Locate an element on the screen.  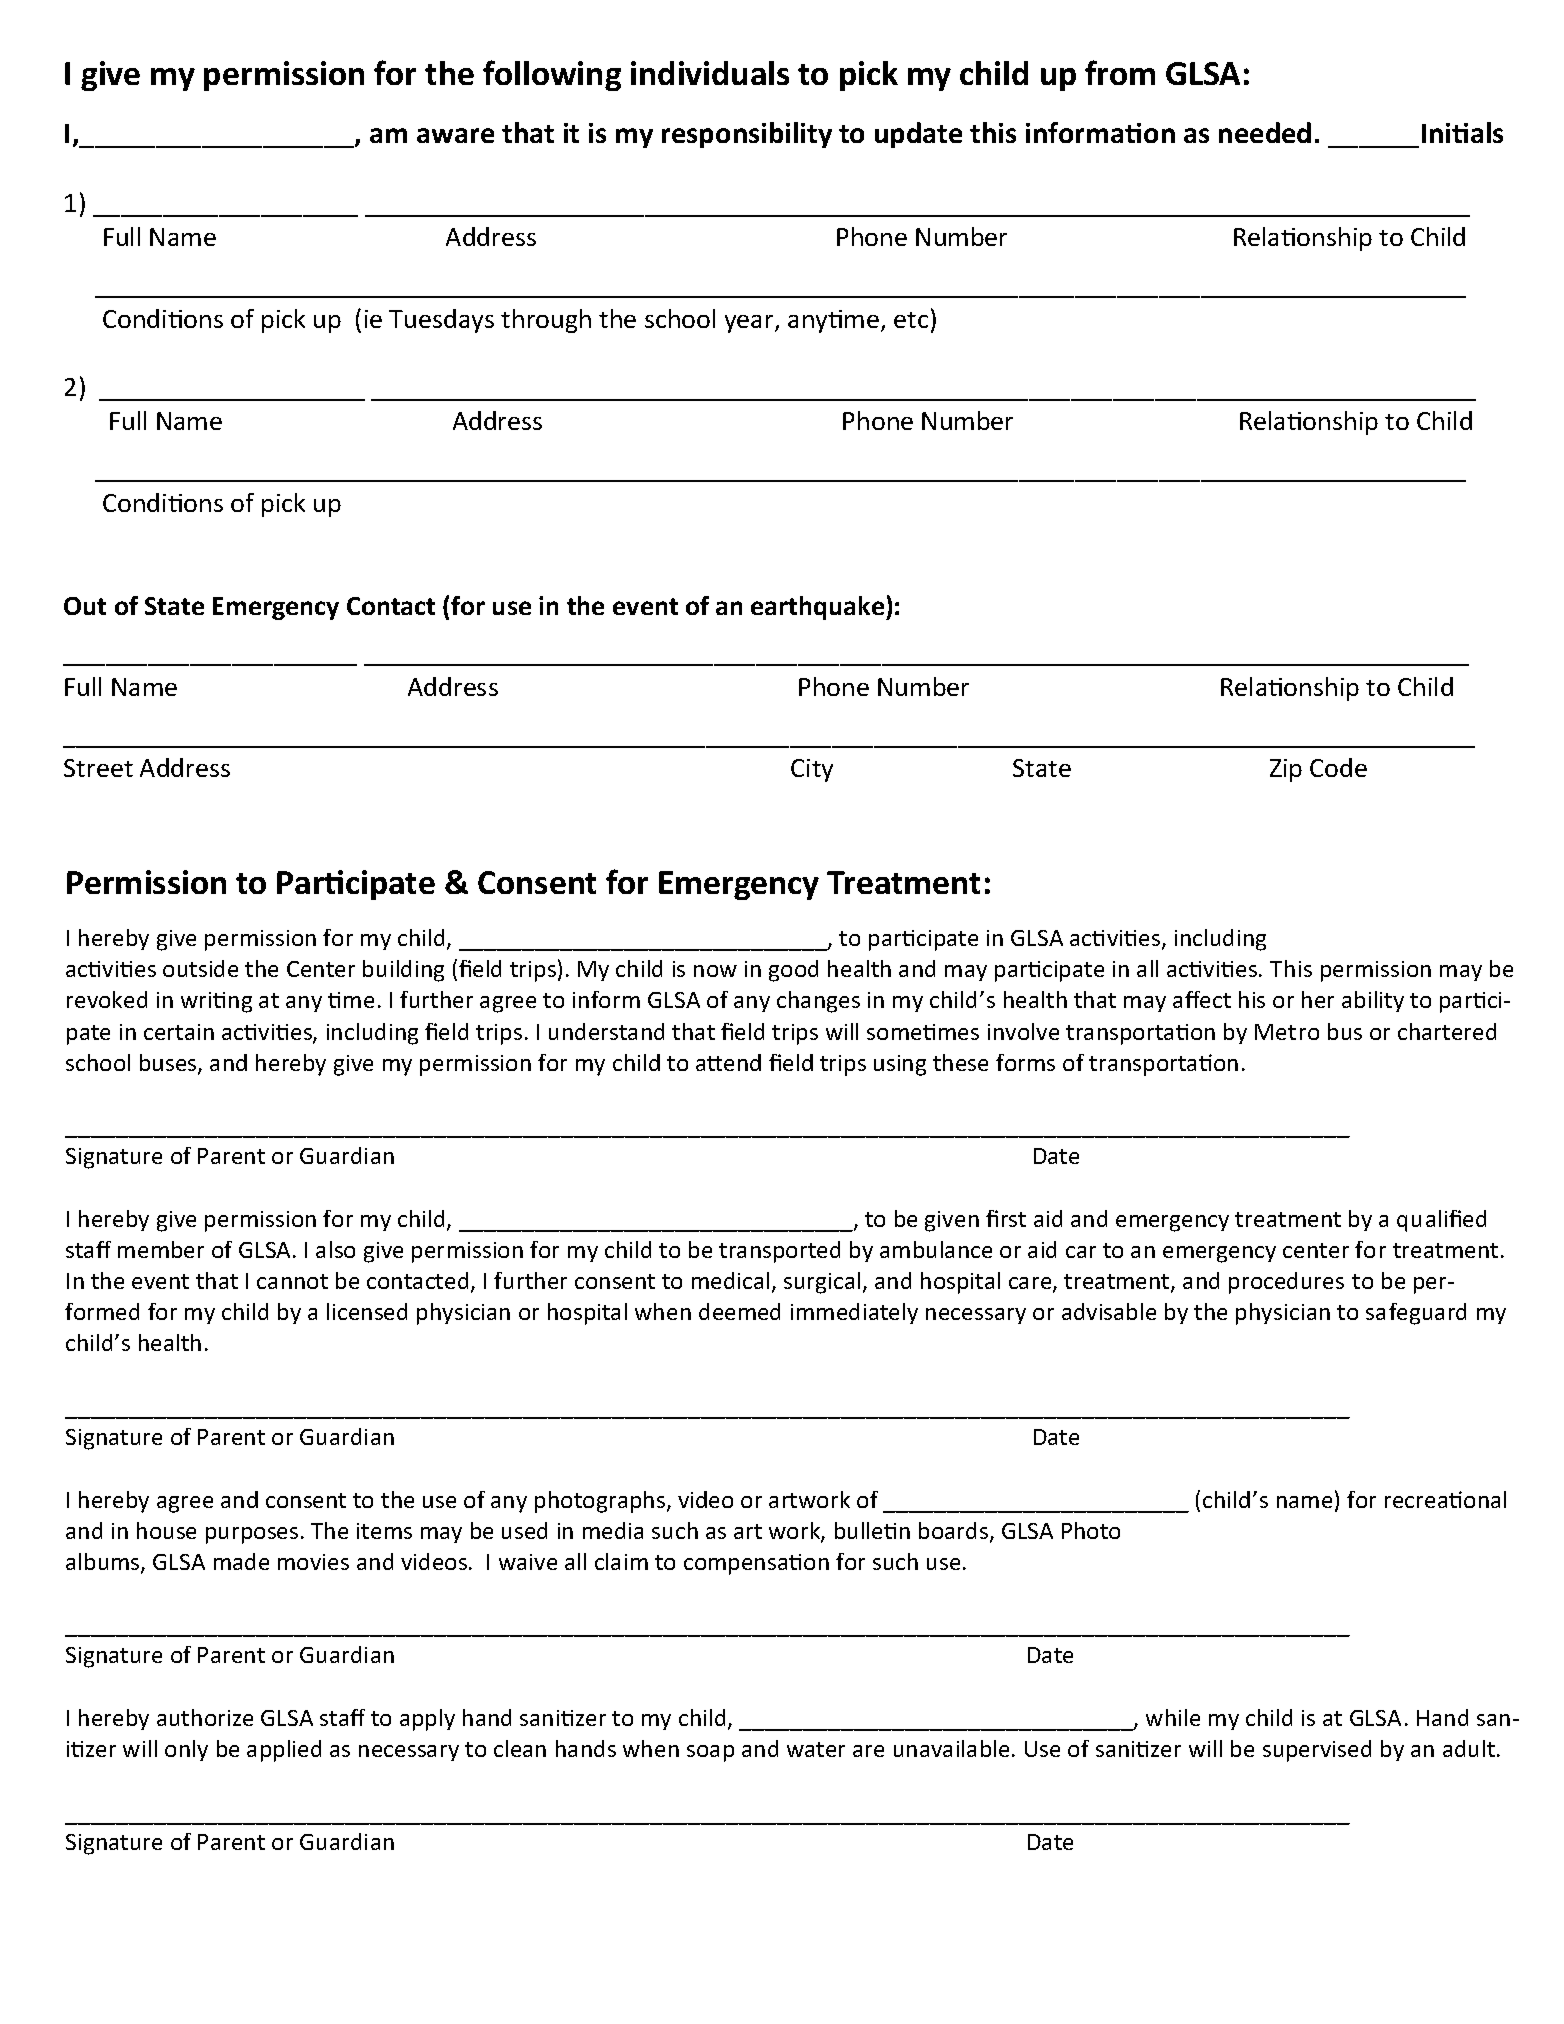
supervised is located at coordinates (1317, 1751).
